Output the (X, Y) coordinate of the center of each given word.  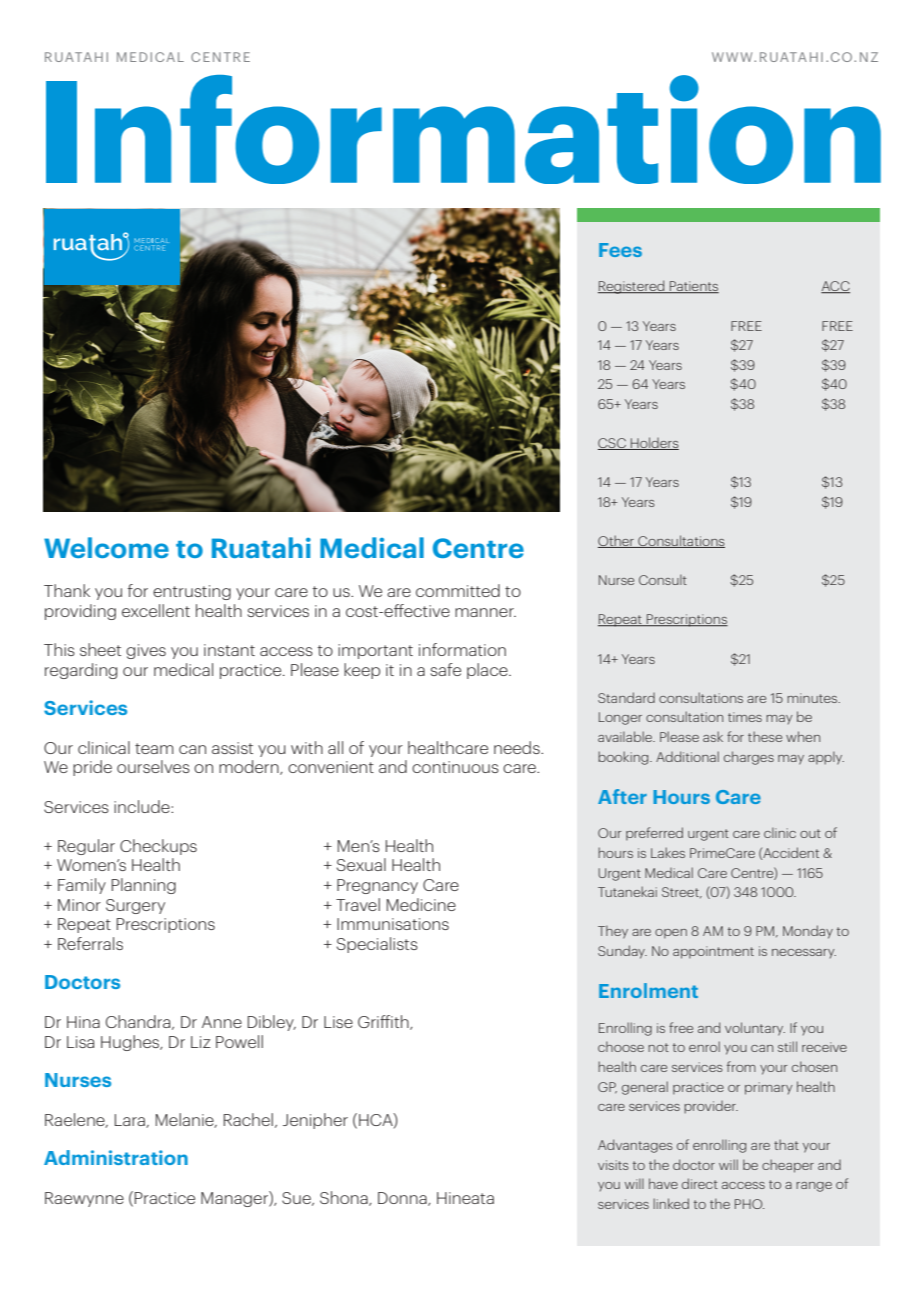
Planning (144, 886)
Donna (403, 1199)
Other (617, 541)
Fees (620, 250)
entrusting (192, 592)
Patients (693, 287)
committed (458, 590)
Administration (116, 1157)
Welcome (106, 547)
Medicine (421, 904)
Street (681, 892)
